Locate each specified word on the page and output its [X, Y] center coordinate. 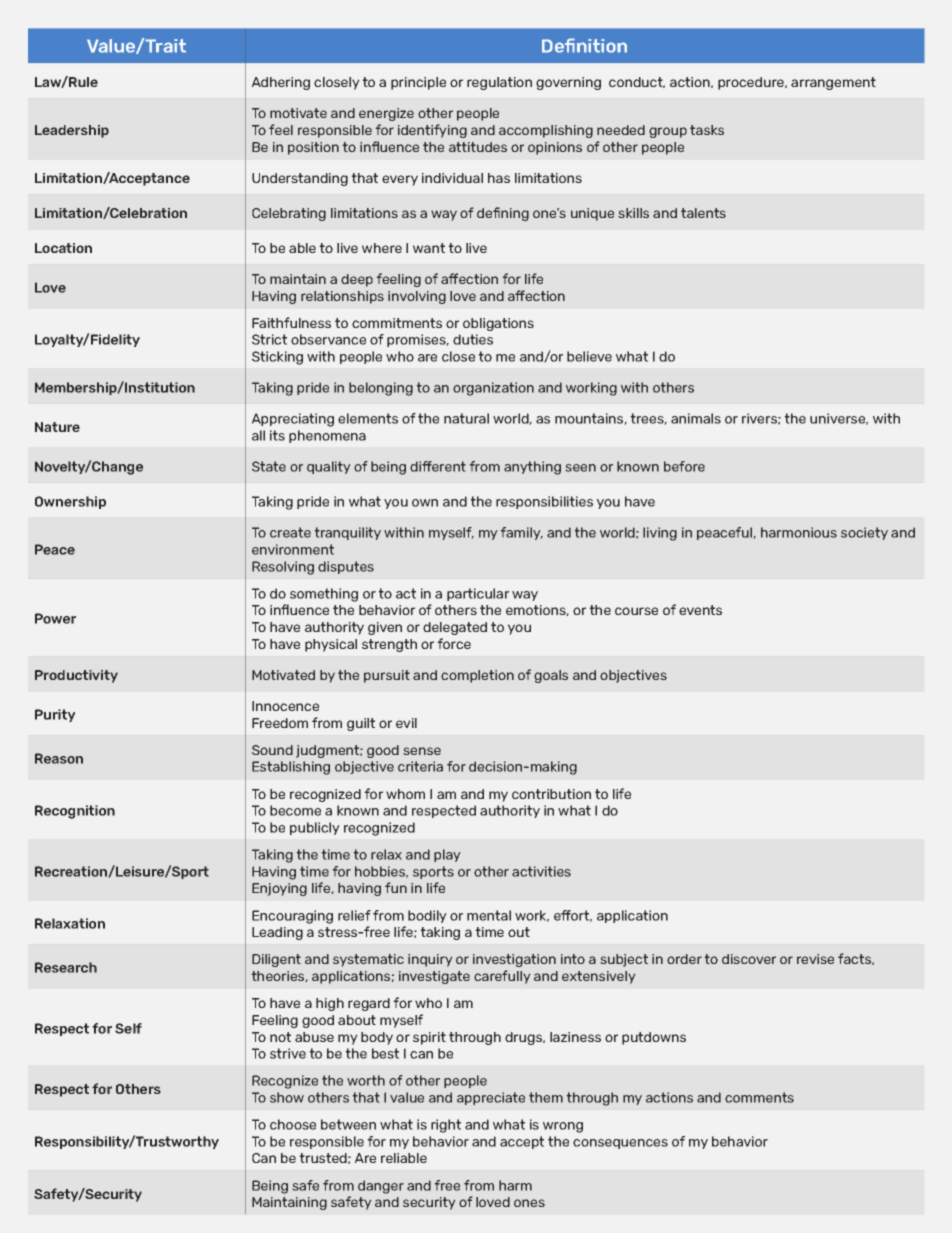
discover [749, 959]
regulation [499, 83]
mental [489, 915]
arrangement [833, 83]
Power [55, 618]
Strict [269, 339]
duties [473, 339]
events [700, 610]
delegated [455, 628]
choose [293, 1124]
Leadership [72, 131]
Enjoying [279, 889]
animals [696, 418]
